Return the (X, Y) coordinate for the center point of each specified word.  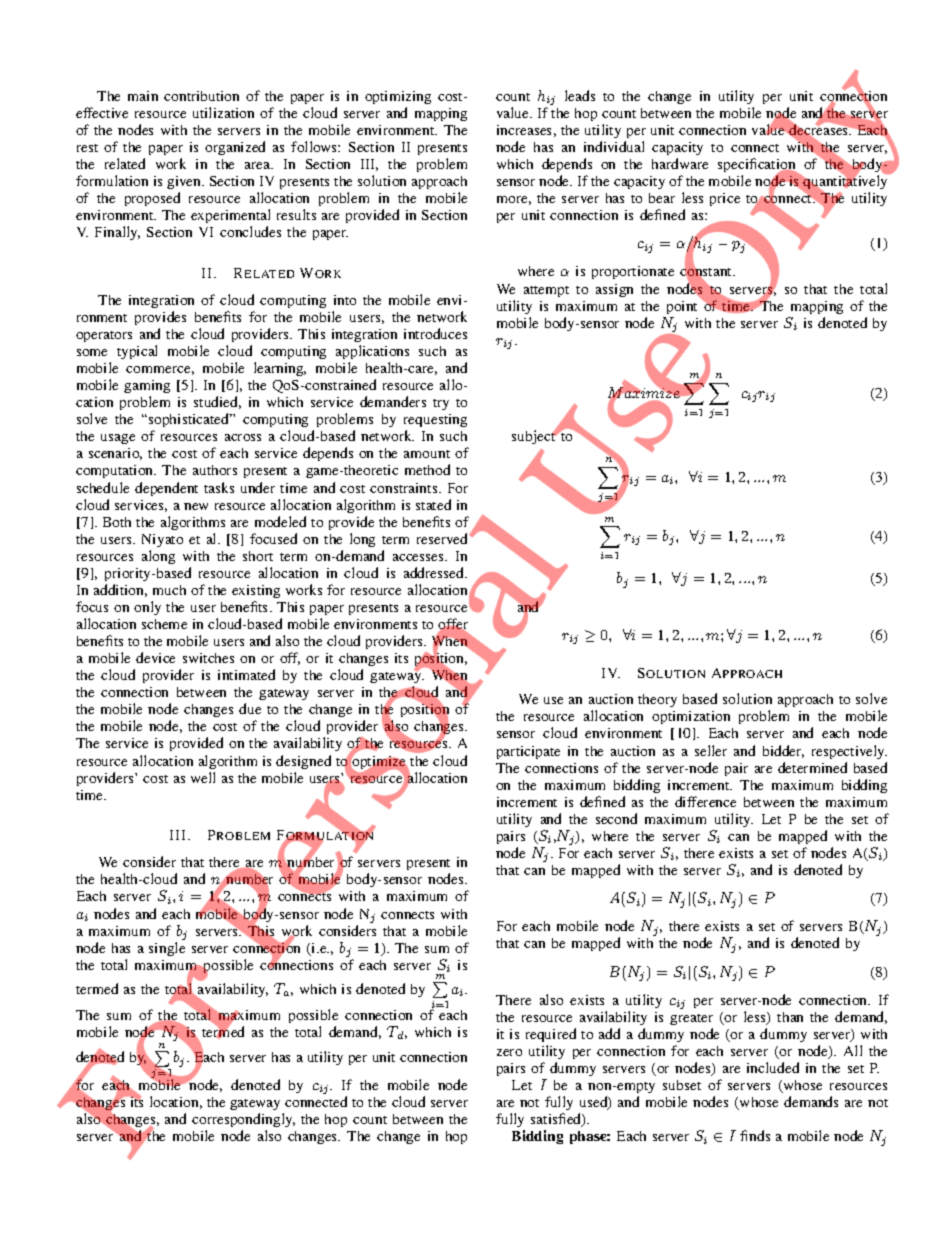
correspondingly (243, 1122)
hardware (680, 163)
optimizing (398, 97)
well (203, 777)
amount (427, 454)
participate (528, 752)
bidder (783, 751)
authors (215, 470)
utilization (223, 112)
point (682, 307)
